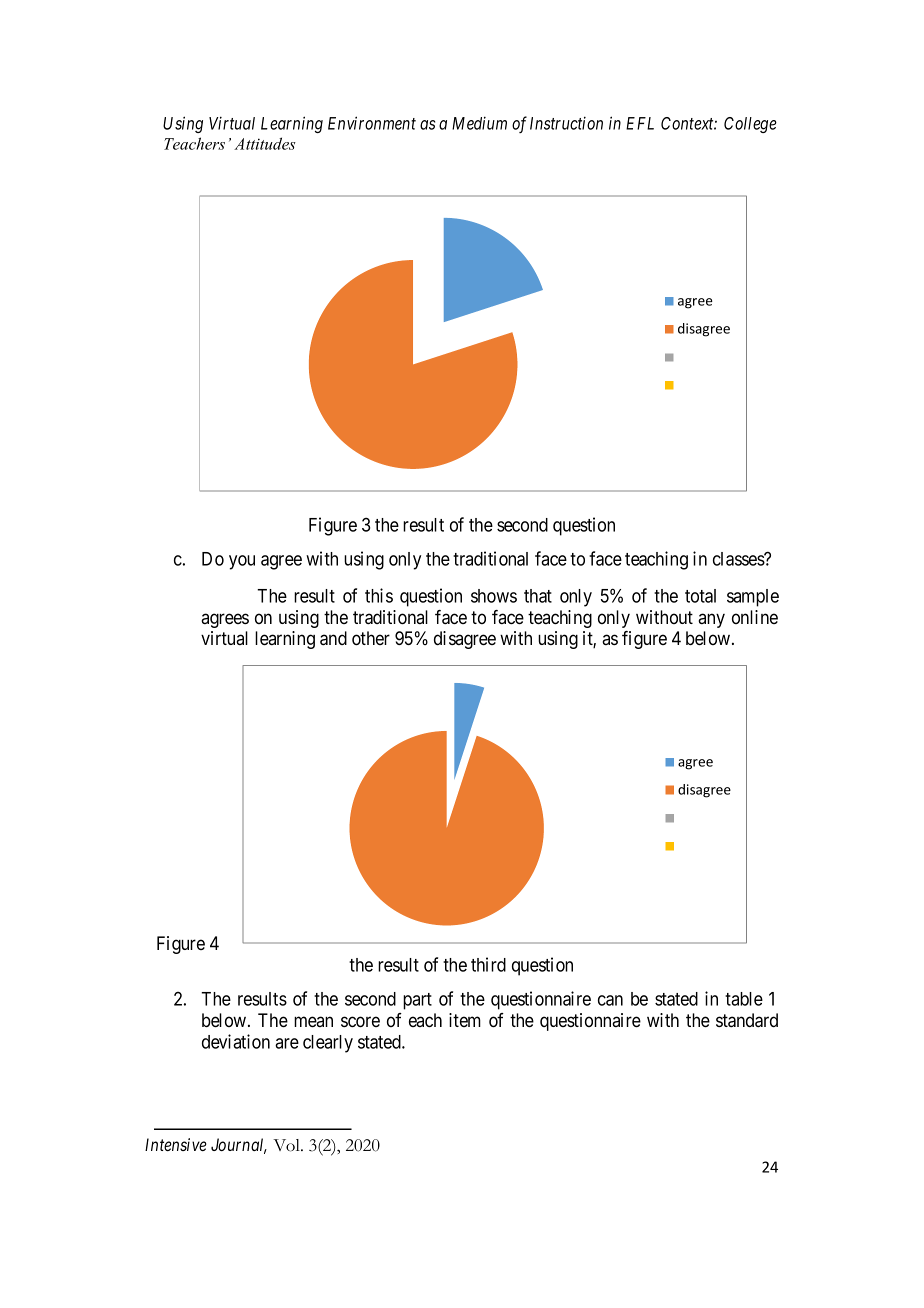  I want to click on EFL, so click(640, 123).
